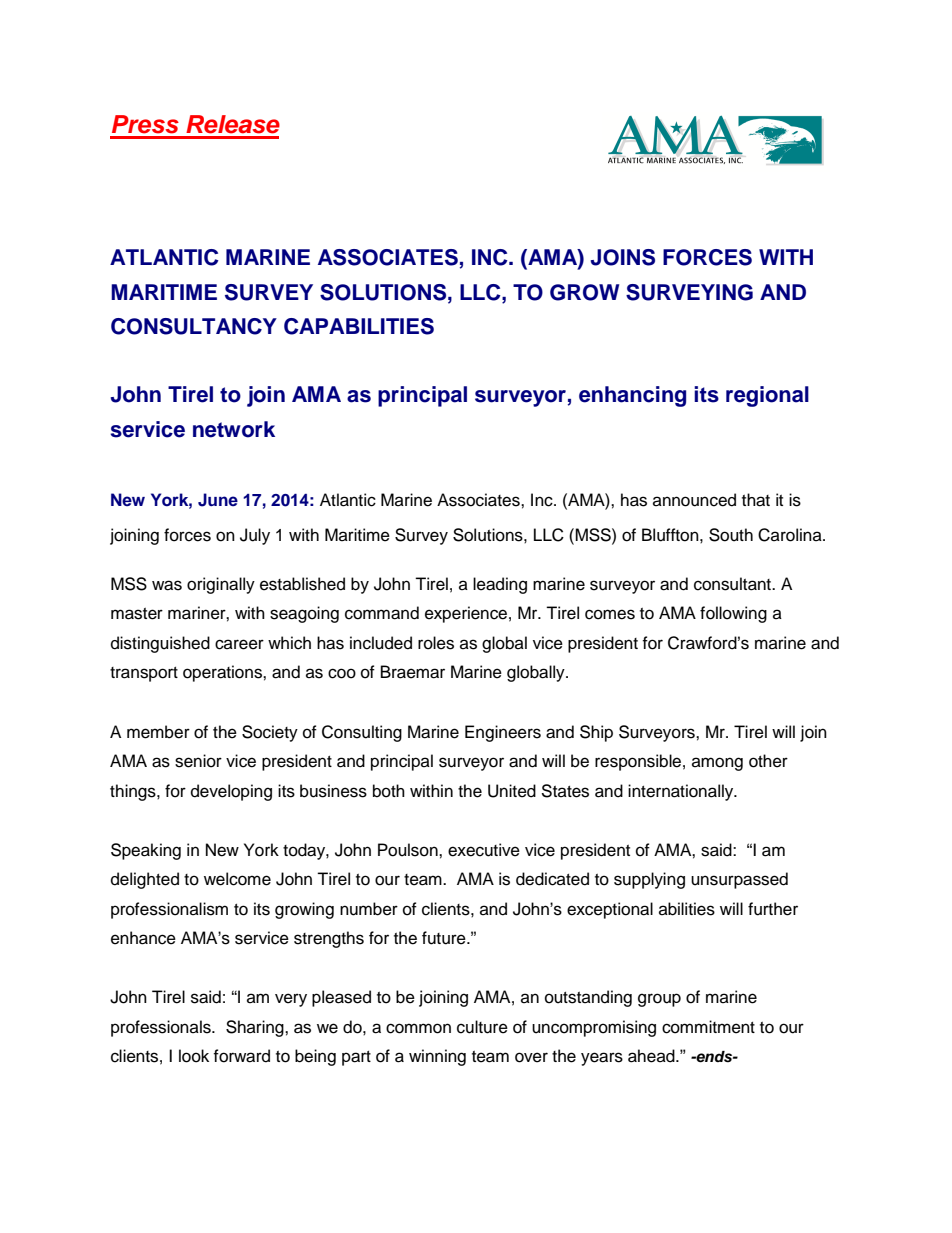  I want to click on enhancing, so click(632, 396).
